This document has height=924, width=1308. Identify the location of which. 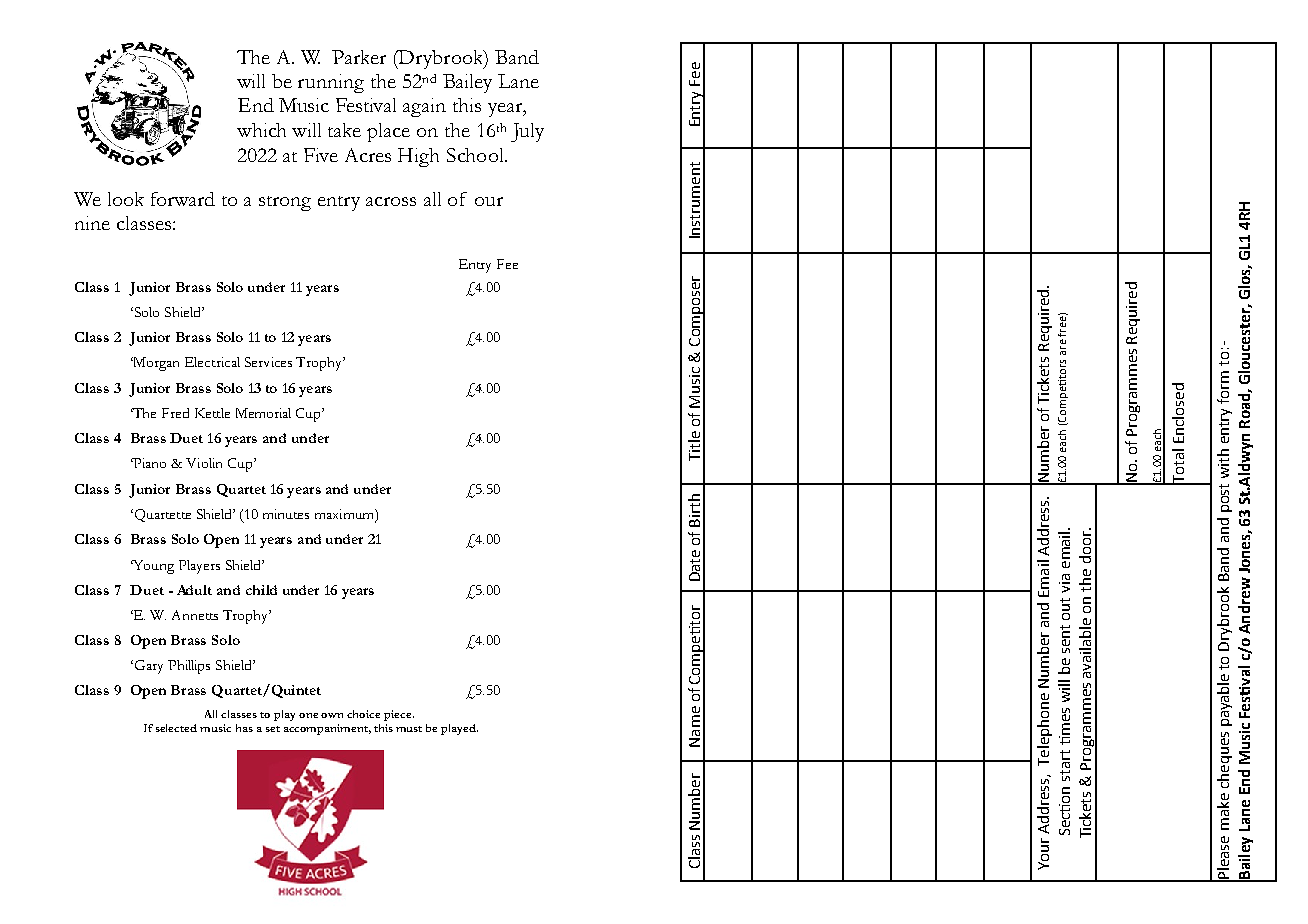
(261, 130).
